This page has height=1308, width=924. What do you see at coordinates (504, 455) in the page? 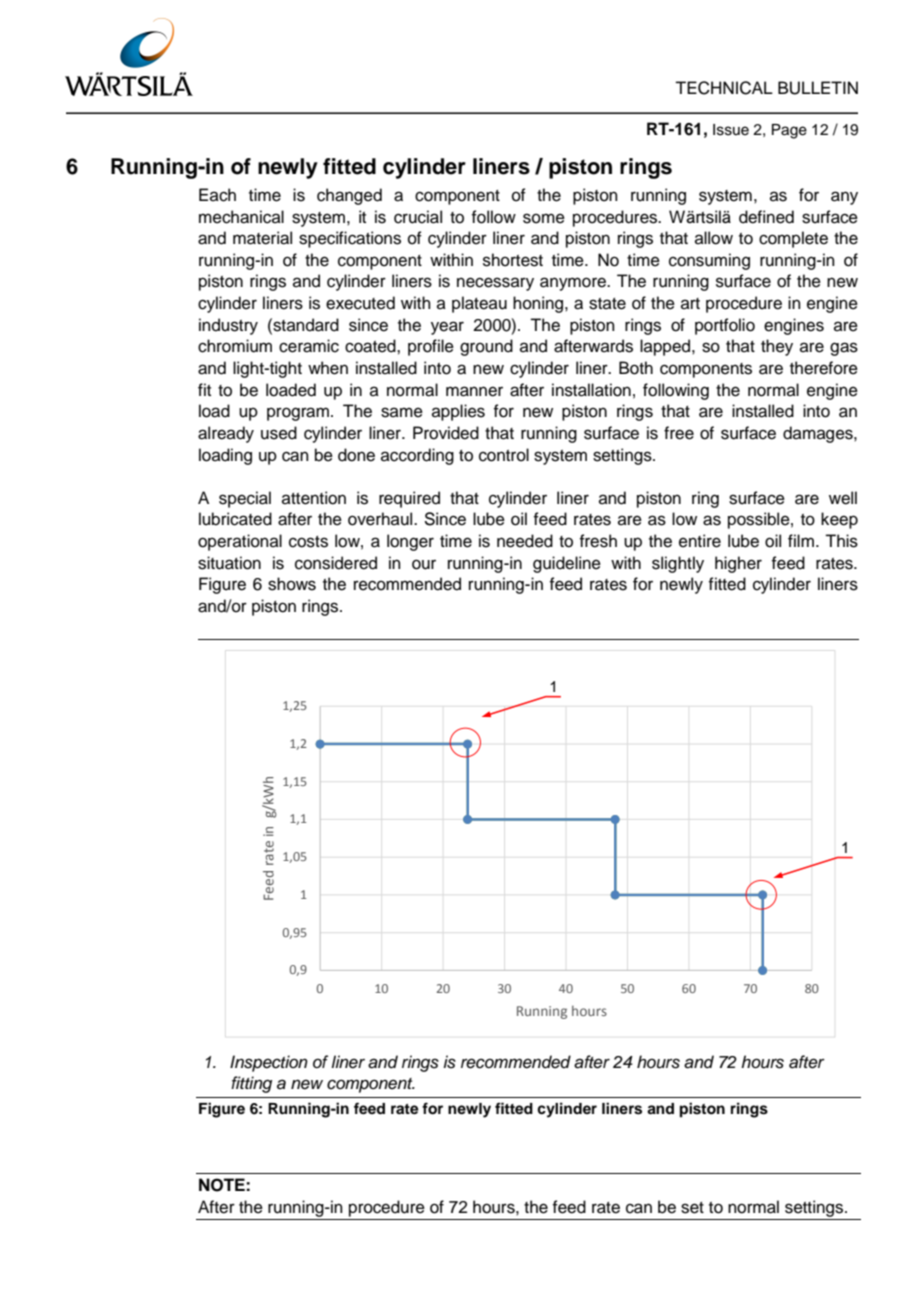
I see `control` at bounding box center [504, 455].
